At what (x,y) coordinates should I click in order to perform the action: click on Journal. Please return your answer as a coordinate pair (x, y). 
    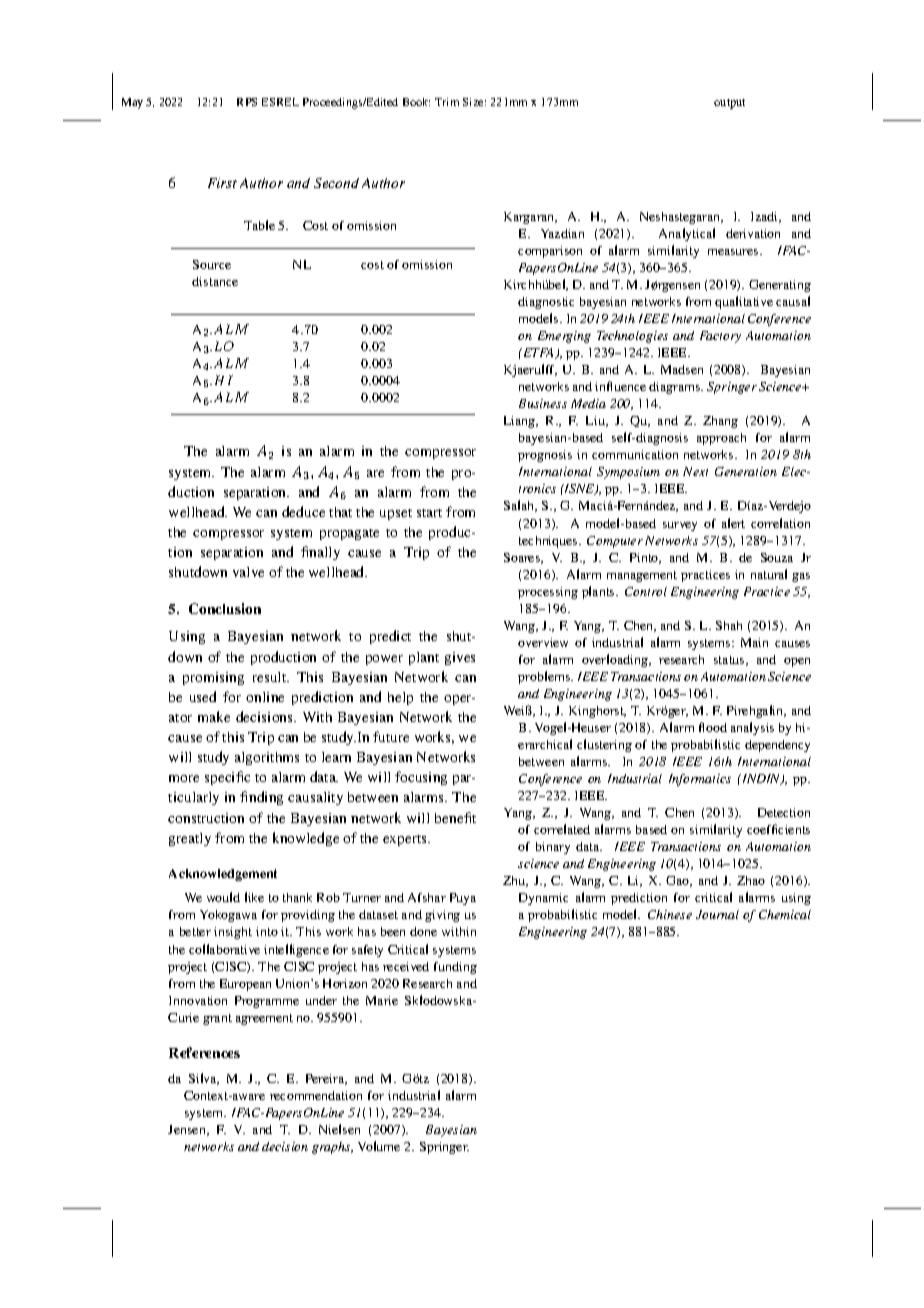
    Looking at the image, I should click on (717, 914).
